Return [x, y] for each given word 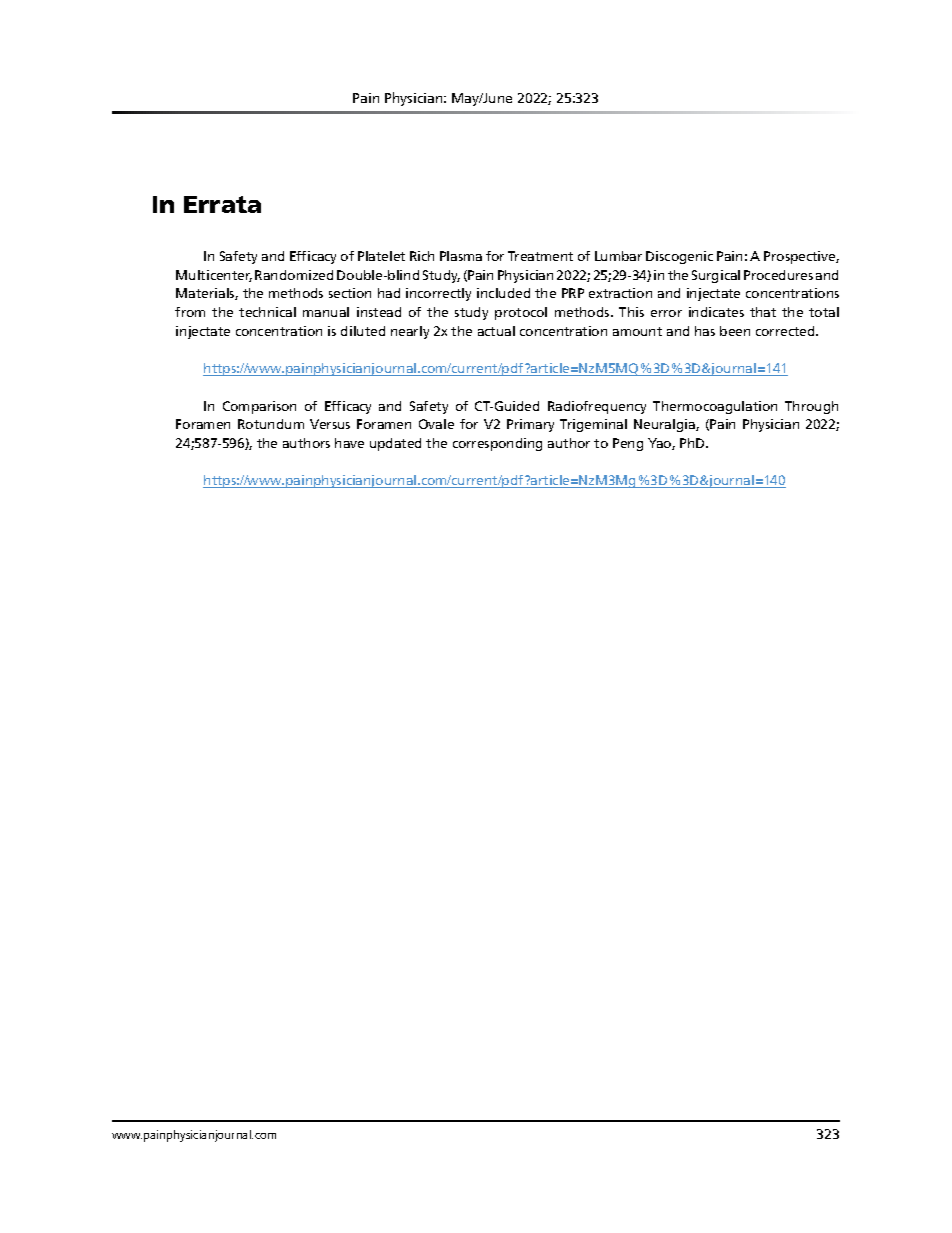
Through [811, 407]
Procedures [778, 275]
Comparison [259, 407]
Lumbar [618, 256]
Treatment [540, 256]
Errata [222, 204]
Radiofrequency [597, 407]
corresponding [497, 444]
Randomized [294, 275]
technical [267, 312]
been [735, 331]
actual [496, 331]
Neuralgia [665, 425]
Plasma [461, 256]
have [349, 443]
